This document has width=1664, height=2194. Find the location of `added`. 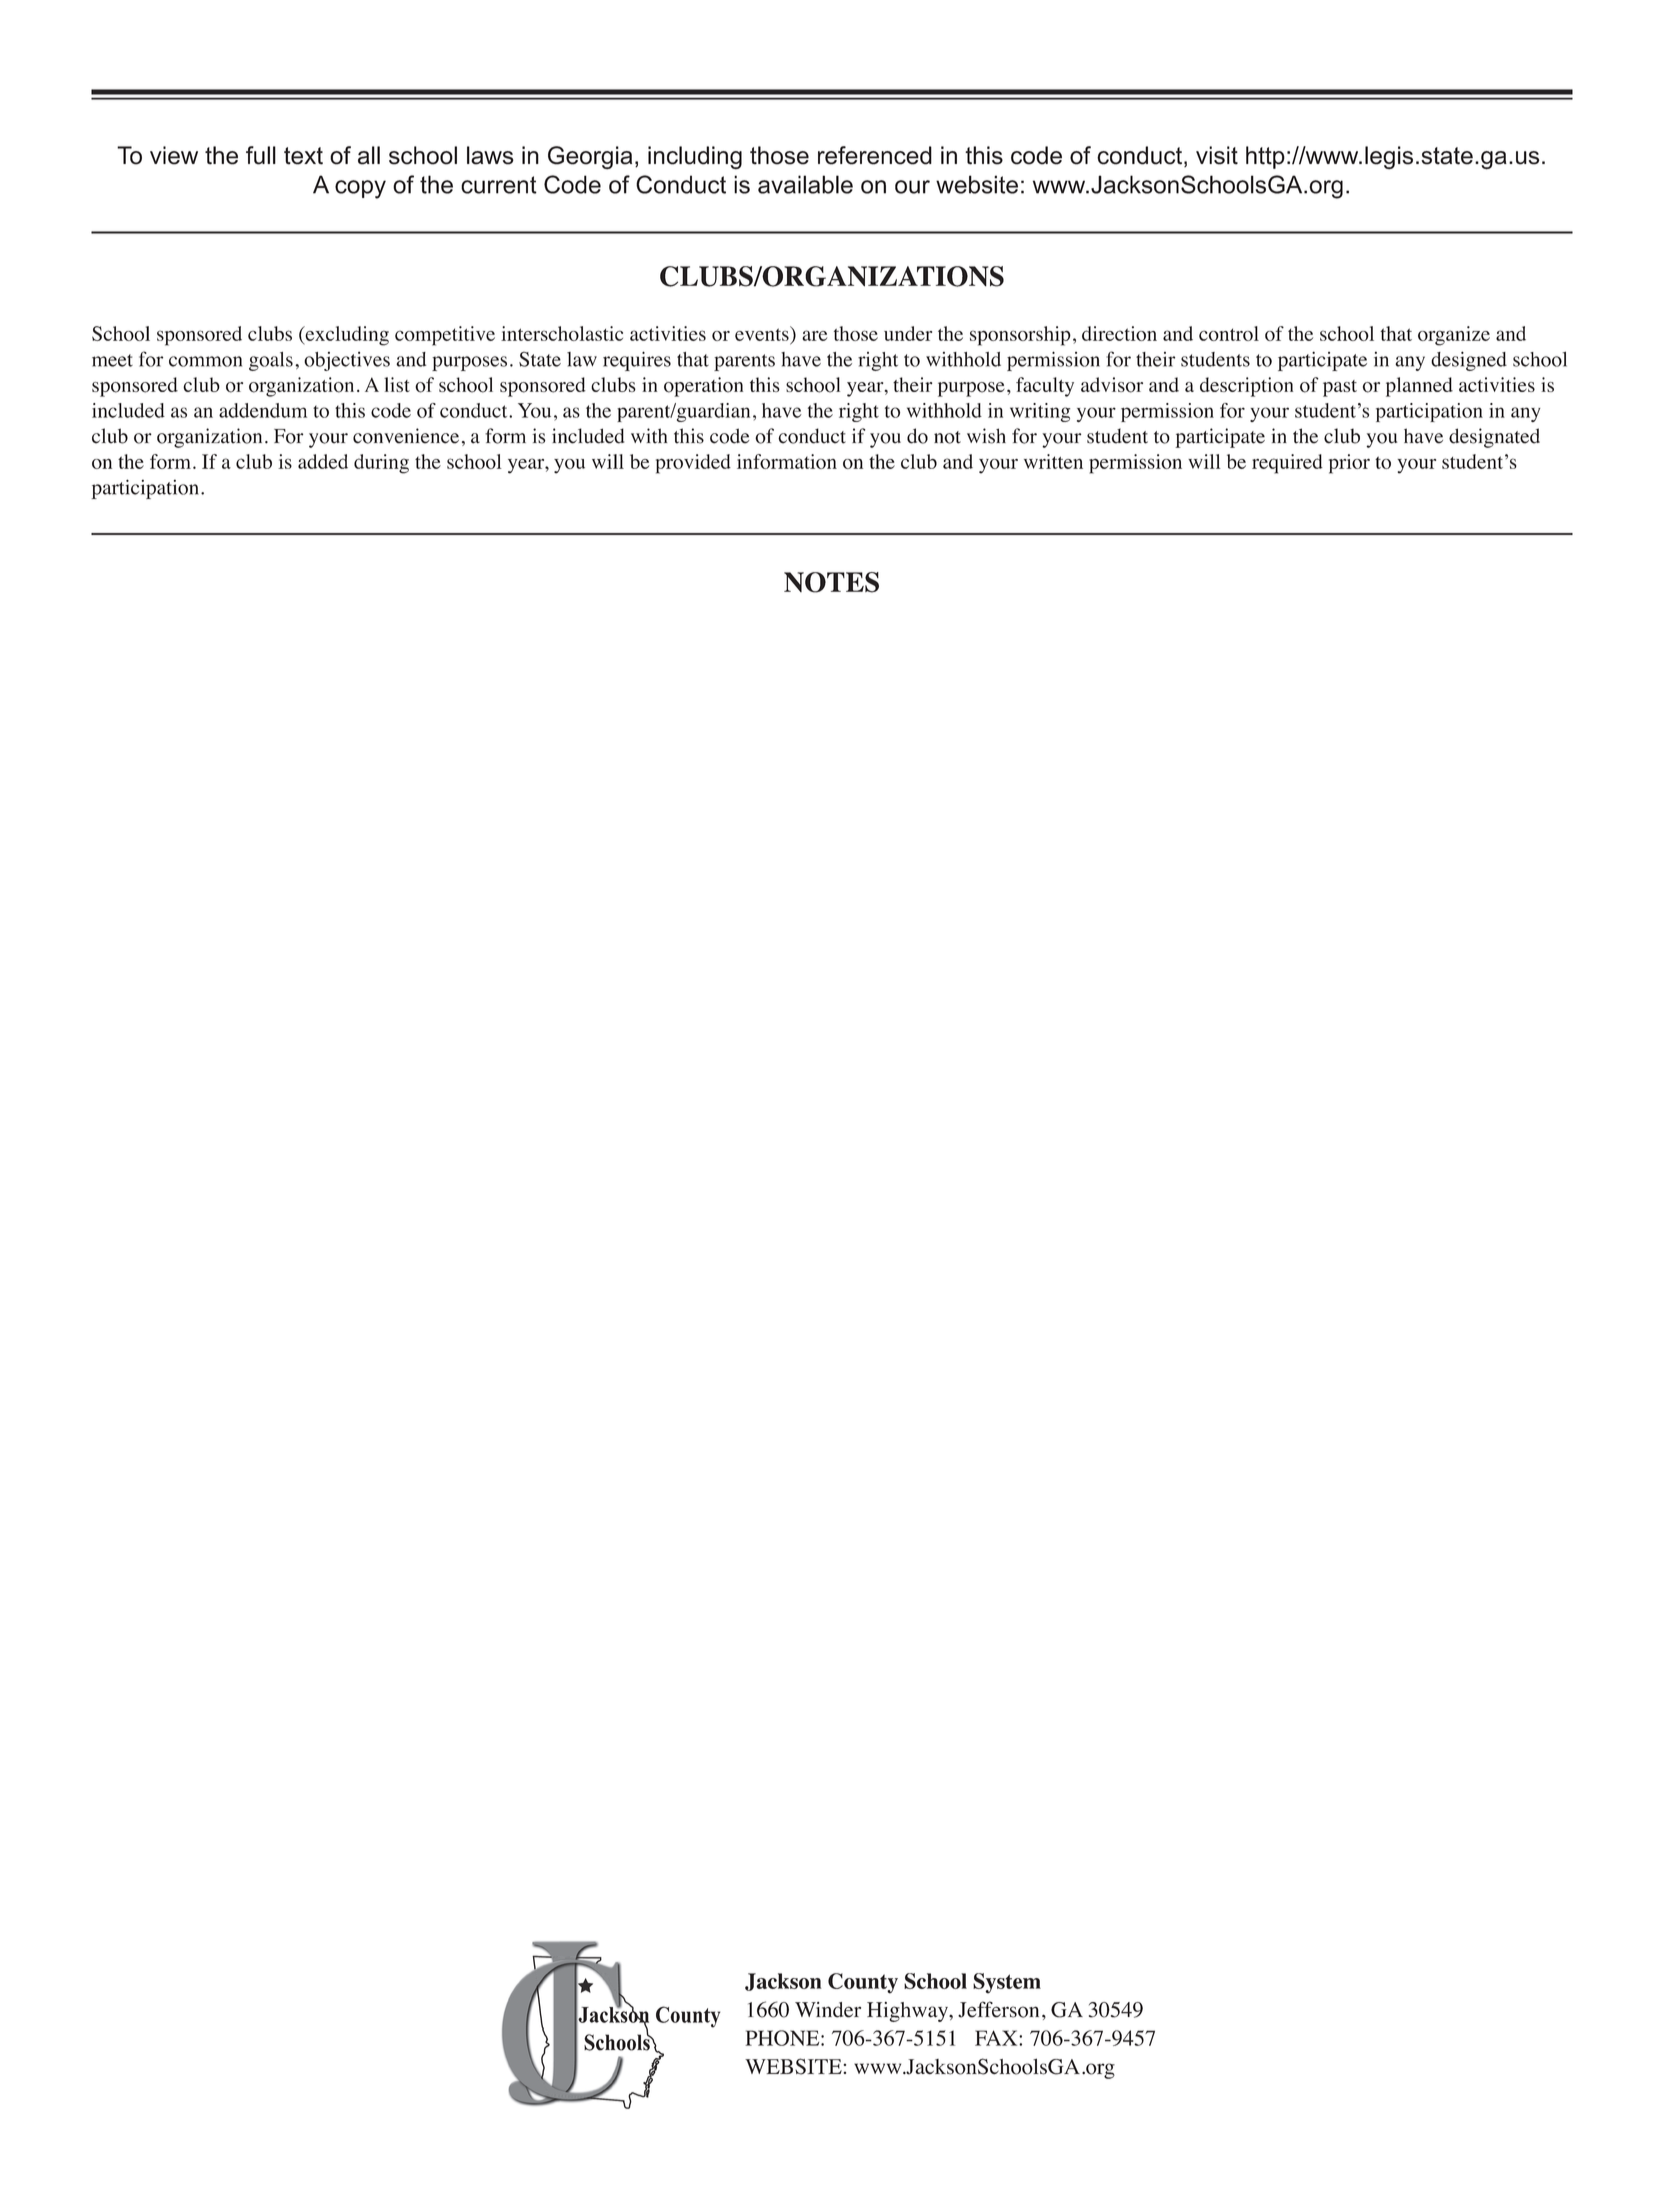

added is located at coordinates (323, 461).
